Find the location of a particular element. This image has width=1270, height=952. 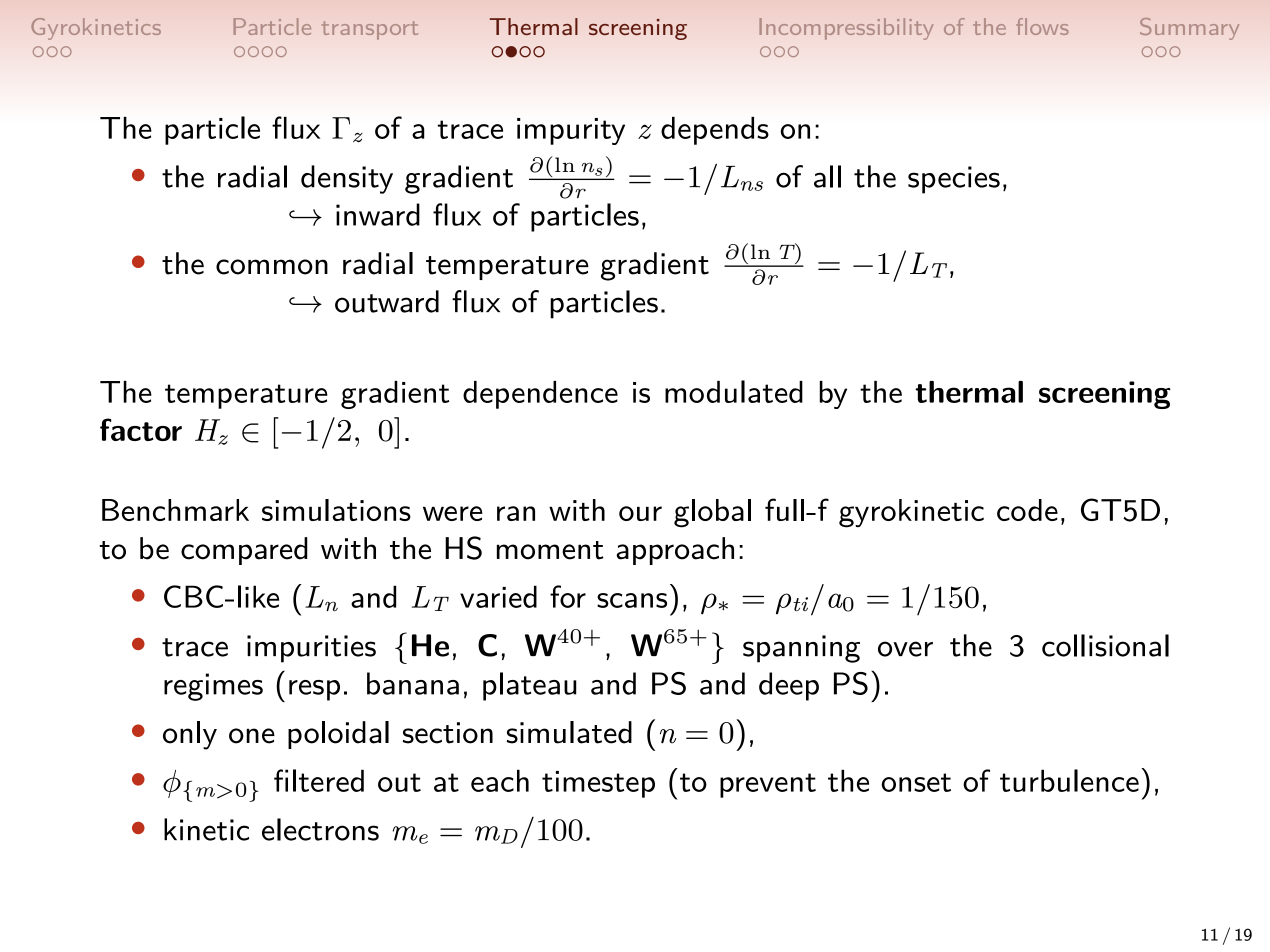

code is located at coordinates (1027, 510).
